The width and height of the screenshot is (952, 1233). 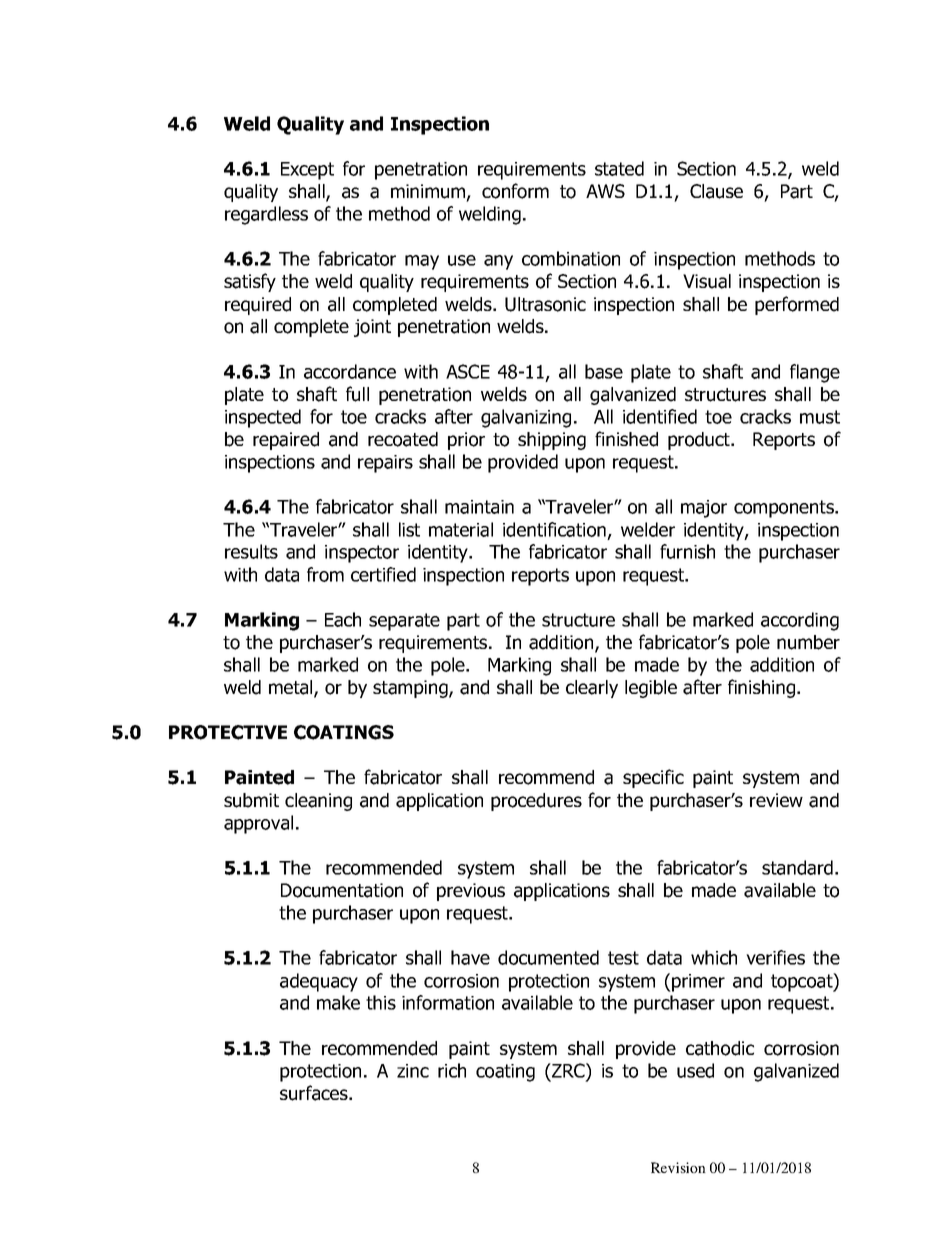 I want to click on Clause, so click(x=716, y=191).
